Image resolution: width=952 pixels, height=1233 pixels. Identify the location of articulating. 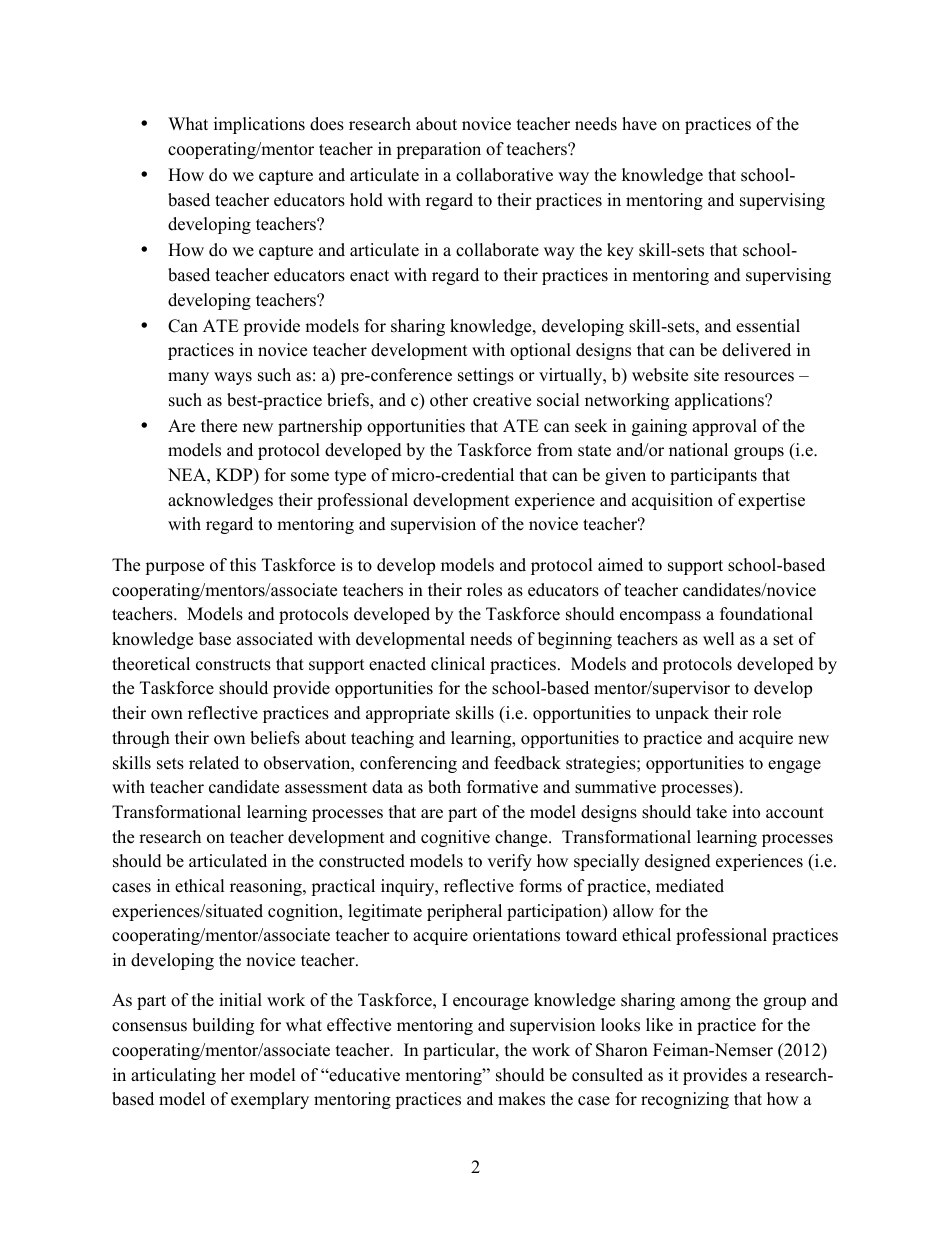
(173, 1076).
